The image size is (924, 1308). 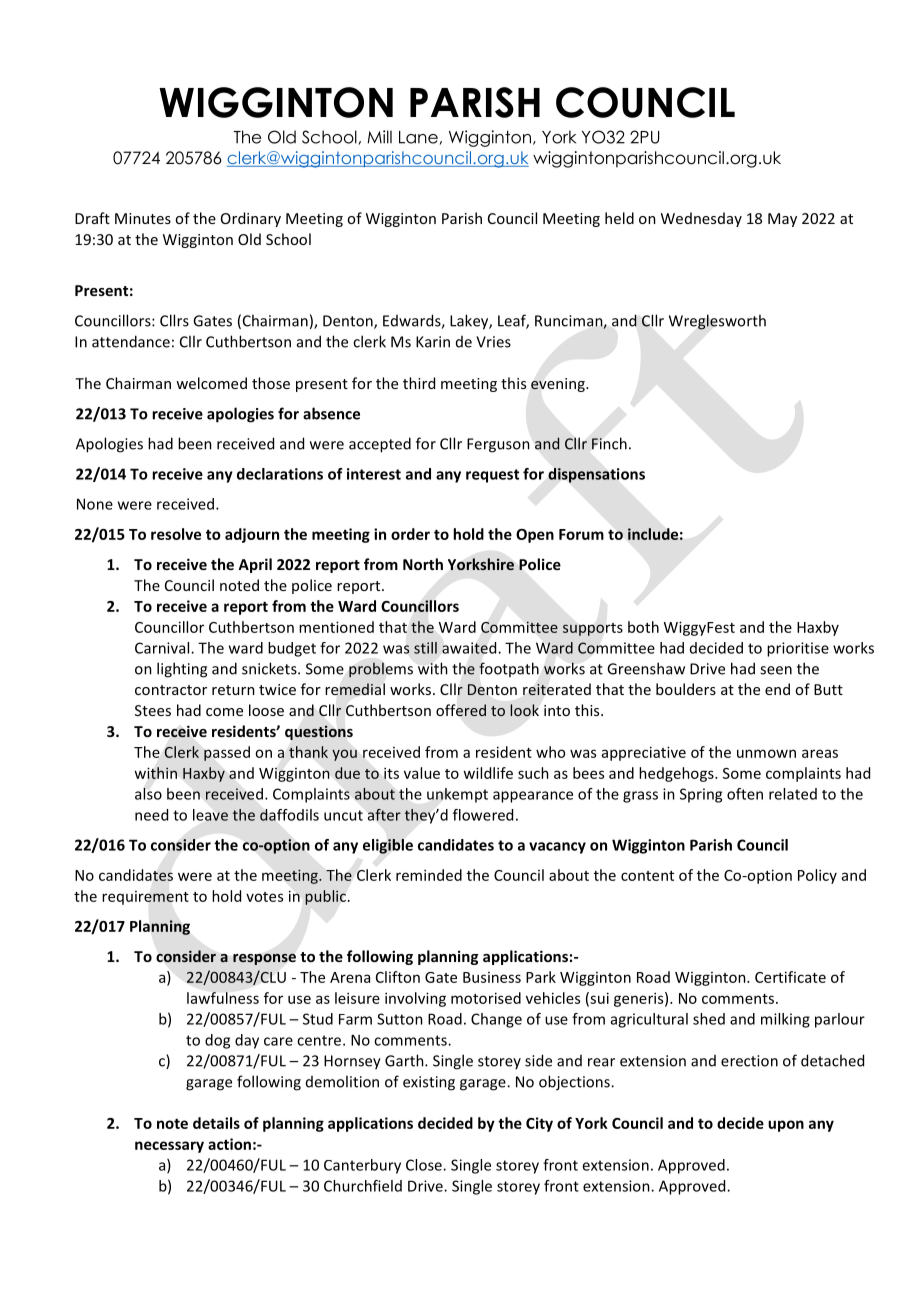 I want to click on Certificate, so click(x=790, y=977).
